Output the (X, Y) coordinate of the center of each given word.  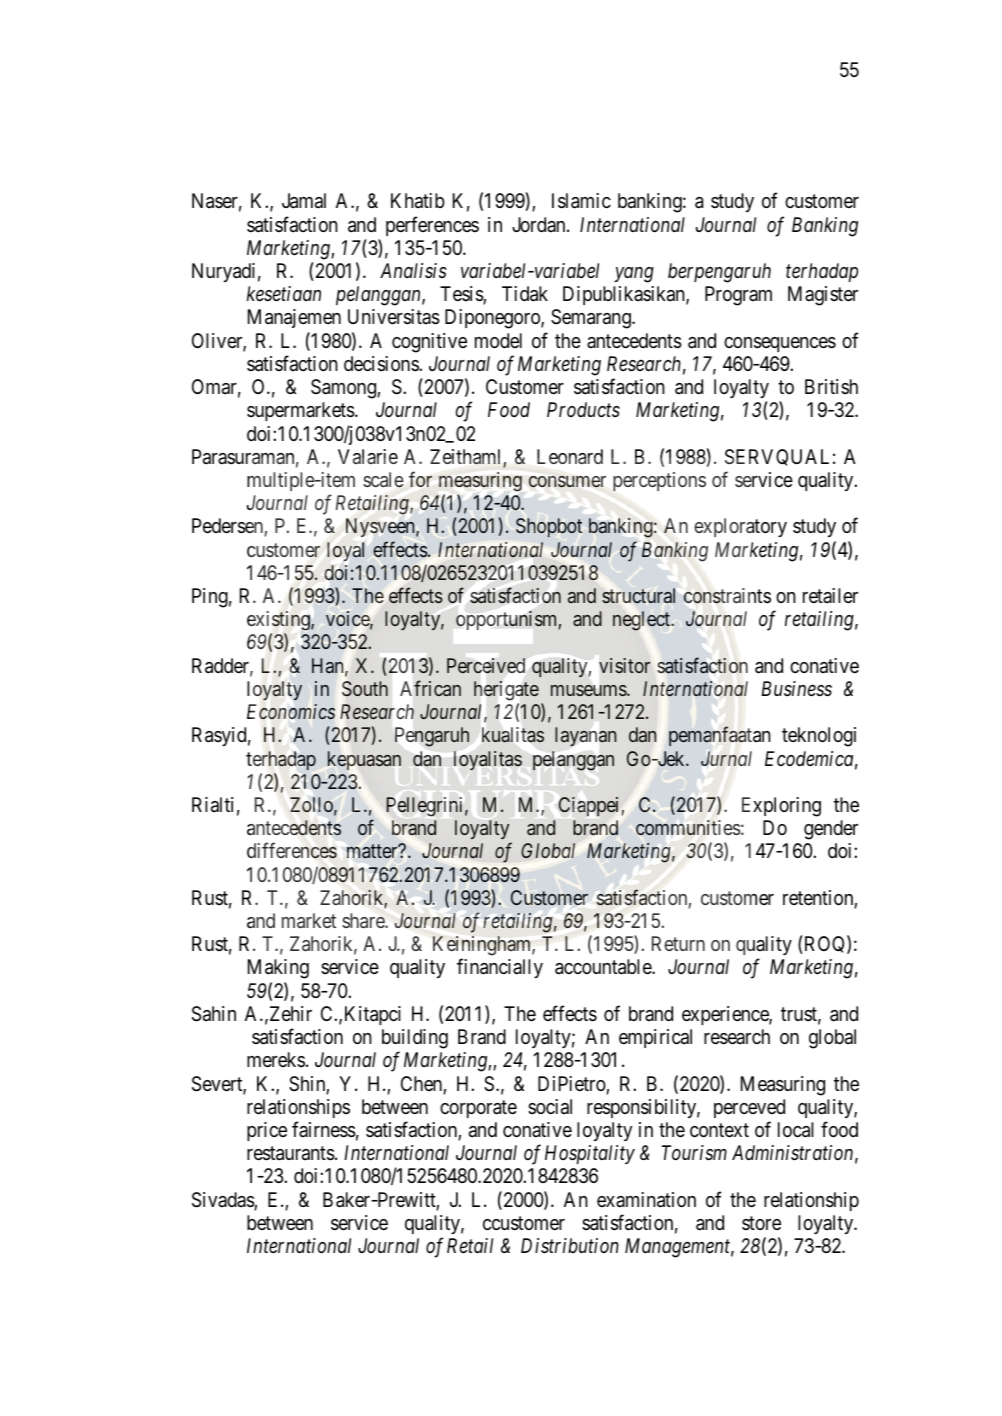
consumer (567, 482)
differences (292, 851)
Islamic (581, 201)
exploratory (740, 527)
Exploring (781, 807)
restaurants (291, 1154)
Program (738, 296)
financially (500, 968)
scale (383, 480)
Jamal (304, 201)
